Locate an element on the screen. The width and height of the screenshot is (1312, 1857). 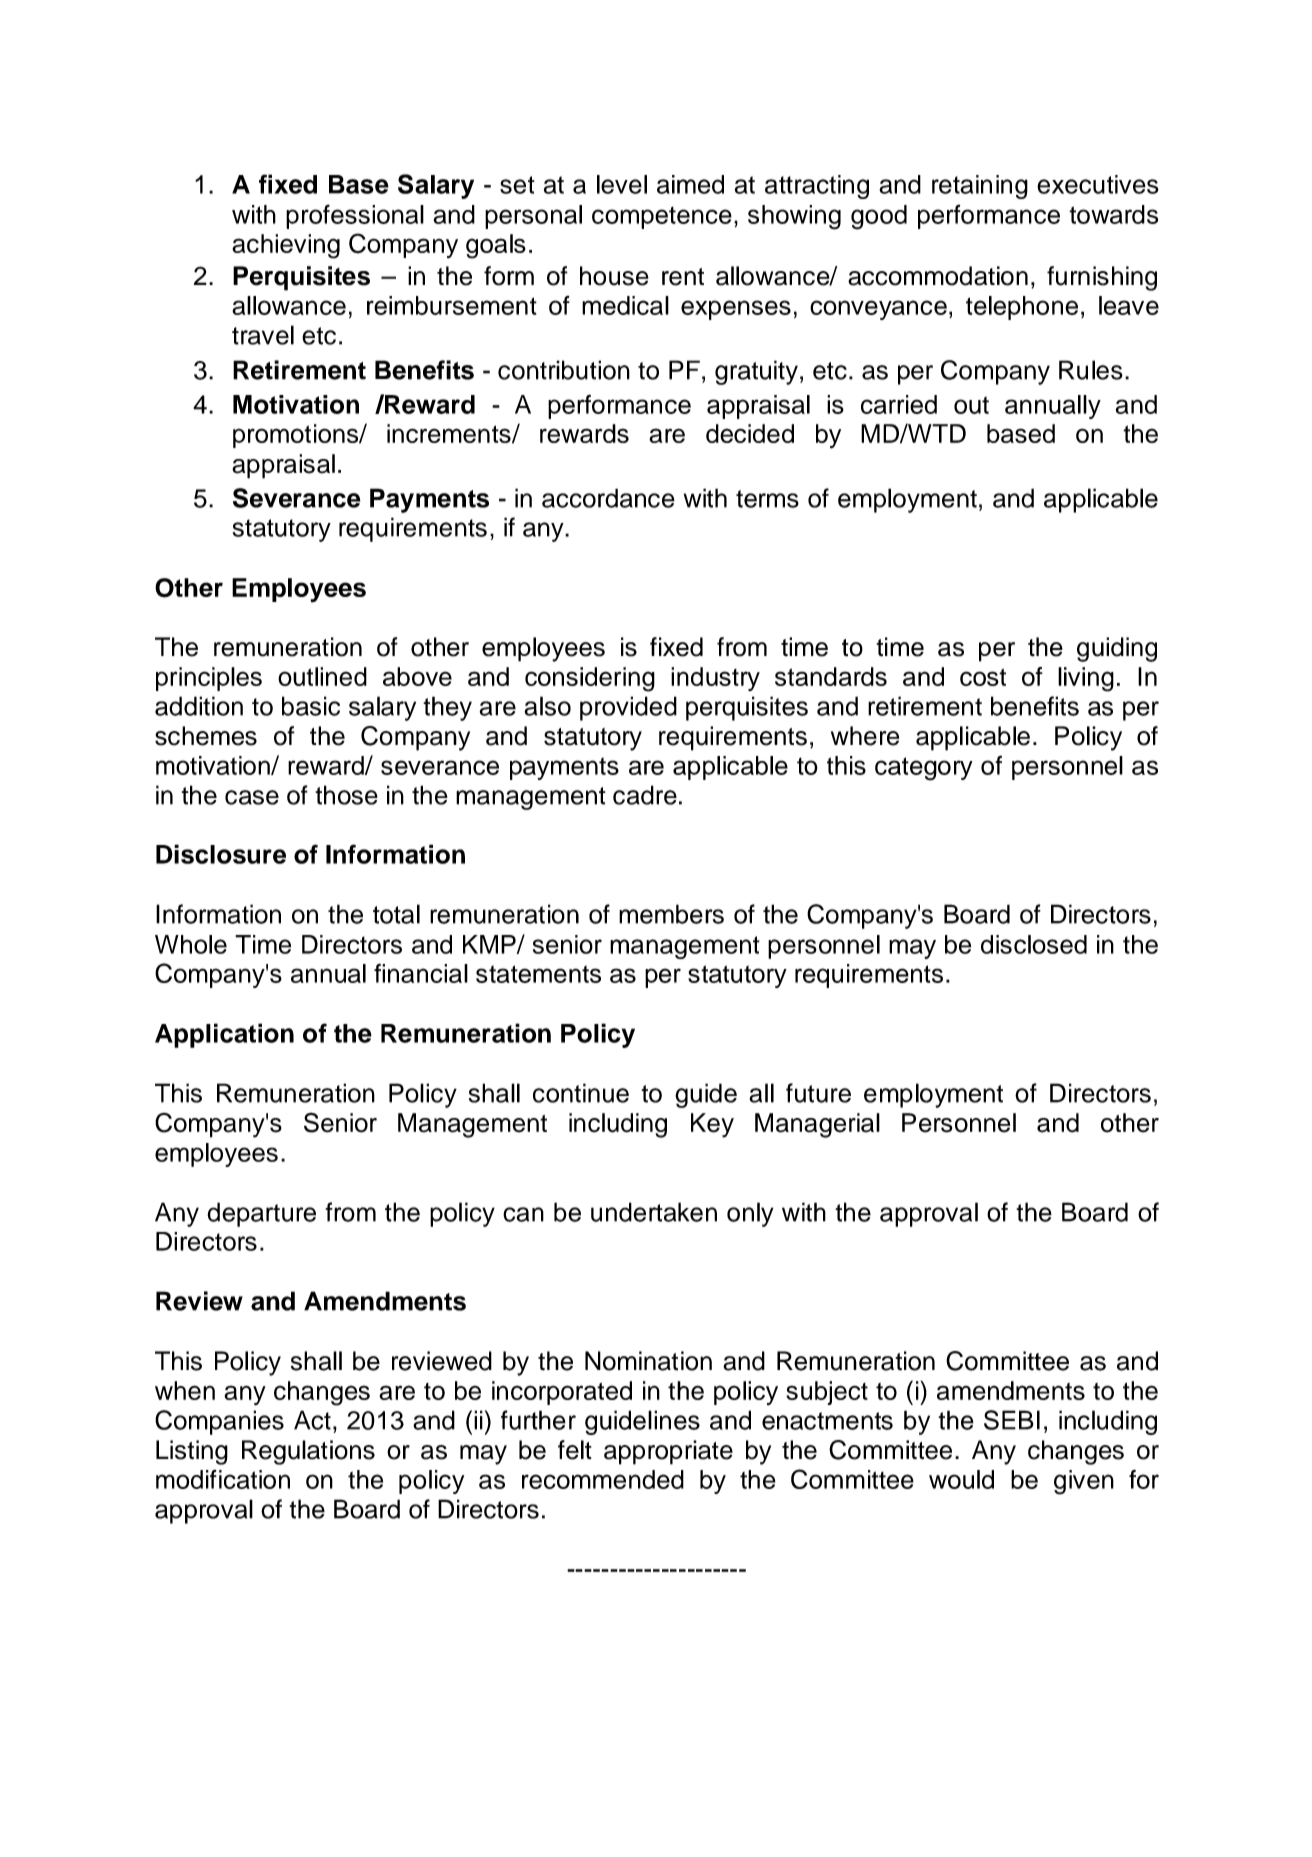
category is located at coordinates (924, 769).
